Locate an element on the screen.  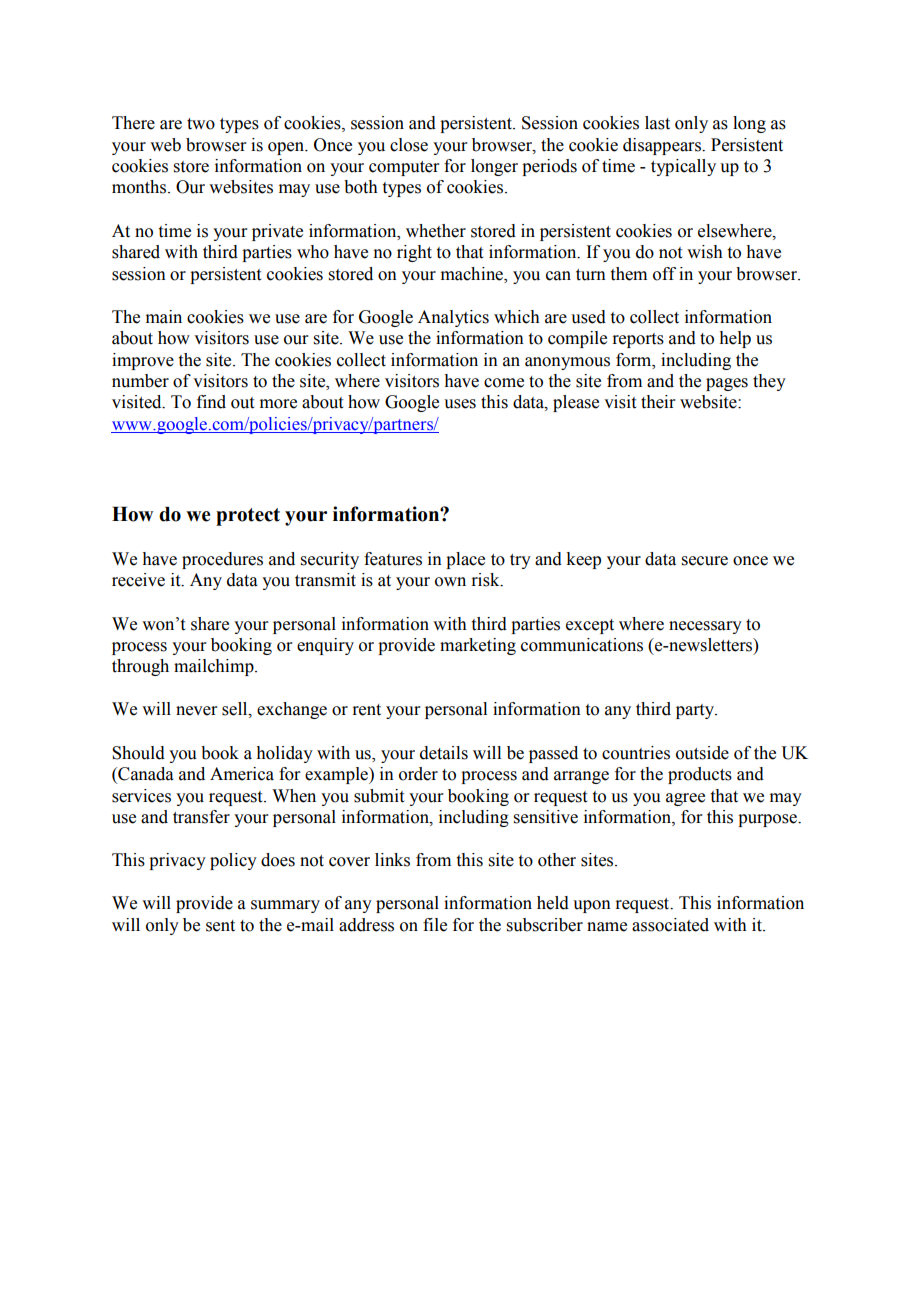
place is located at coordinates (465, 560).
